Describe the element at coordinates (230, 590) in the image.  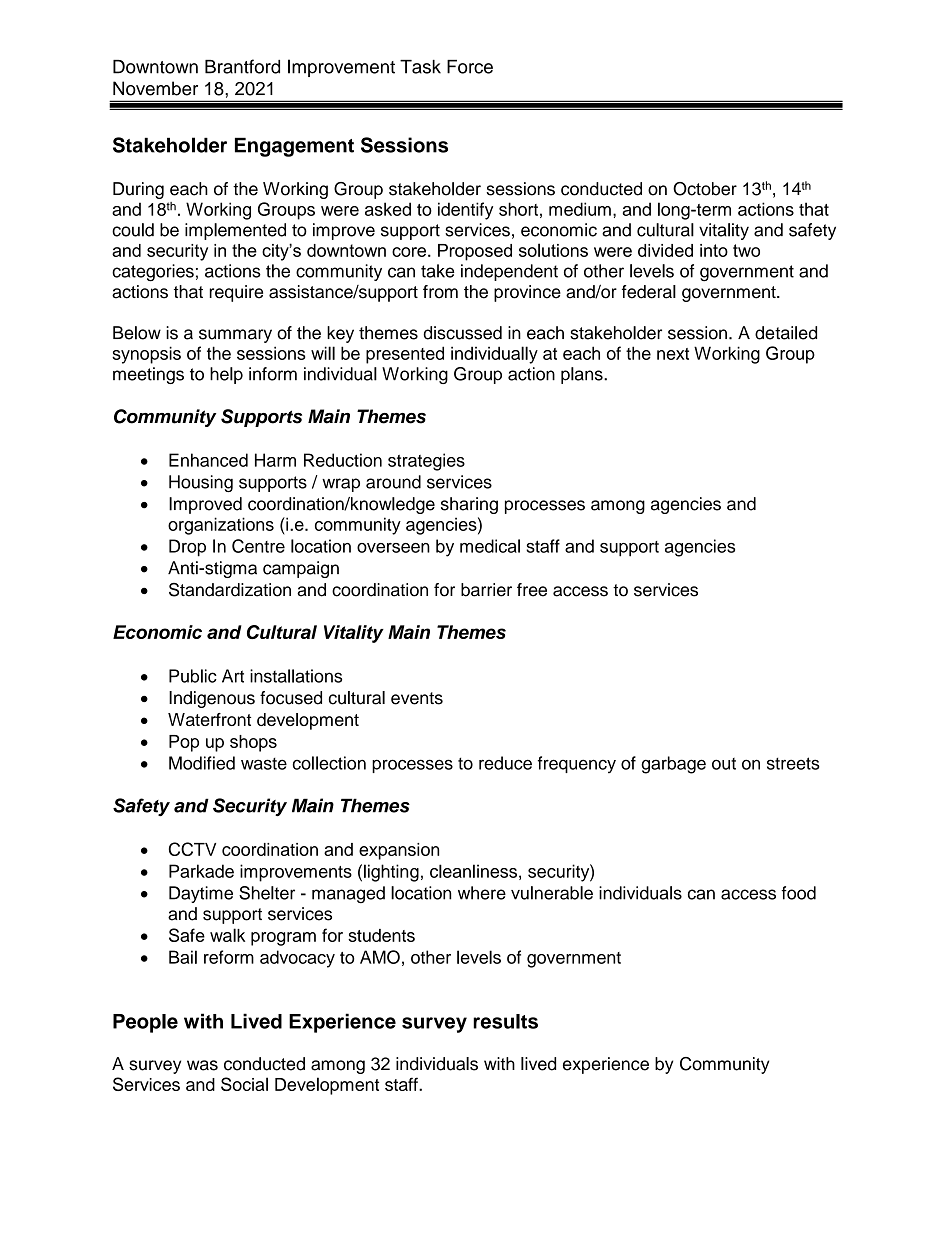
I see `Standardization` at that location.
